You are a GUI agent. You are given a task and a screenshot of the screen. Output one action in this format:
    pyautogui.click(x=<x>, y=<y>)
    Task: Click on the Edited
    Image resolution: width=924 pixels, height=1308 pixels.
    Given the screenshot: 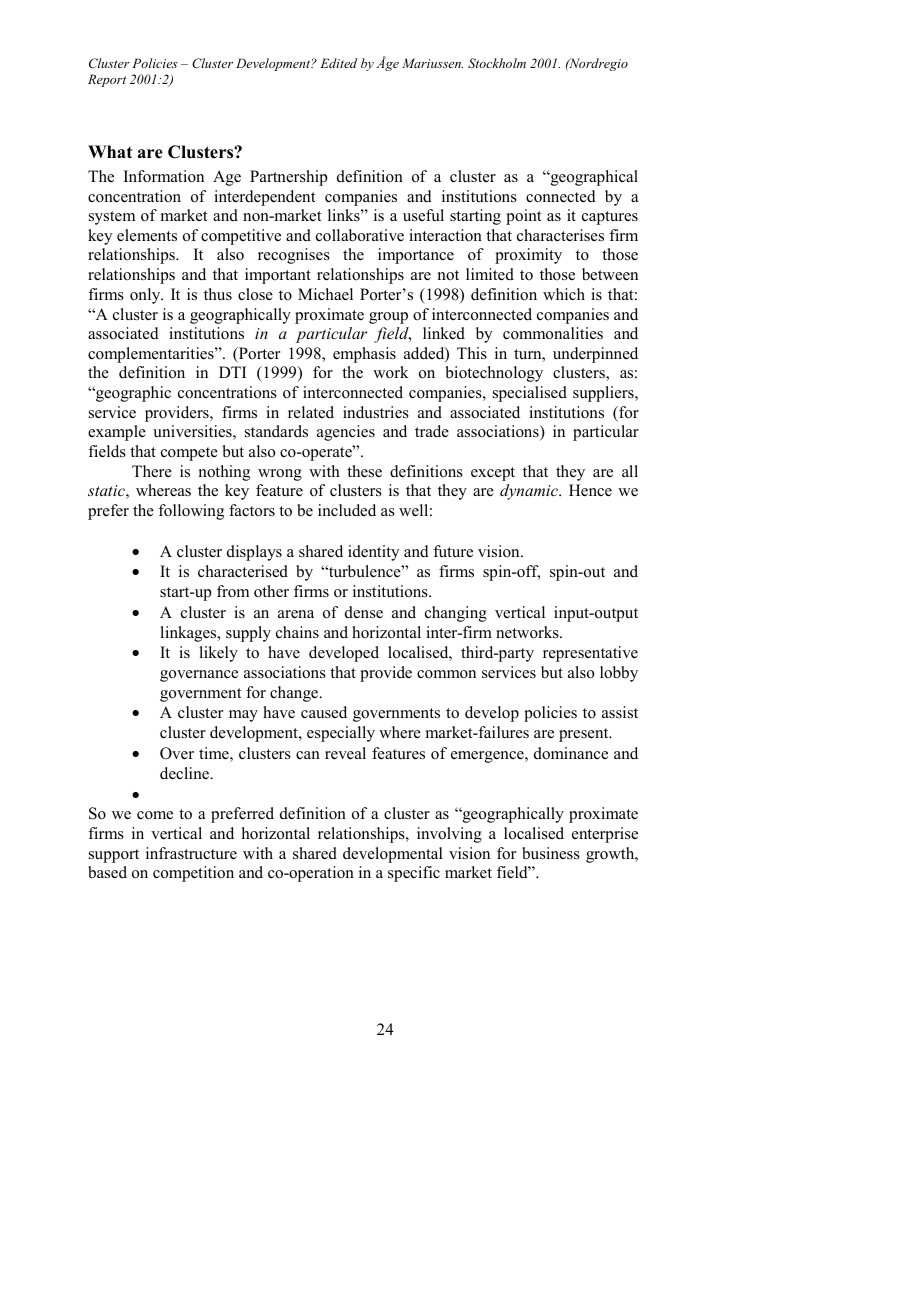 What is the action you would take?
    pyautogui.click(x=338, y=63)
